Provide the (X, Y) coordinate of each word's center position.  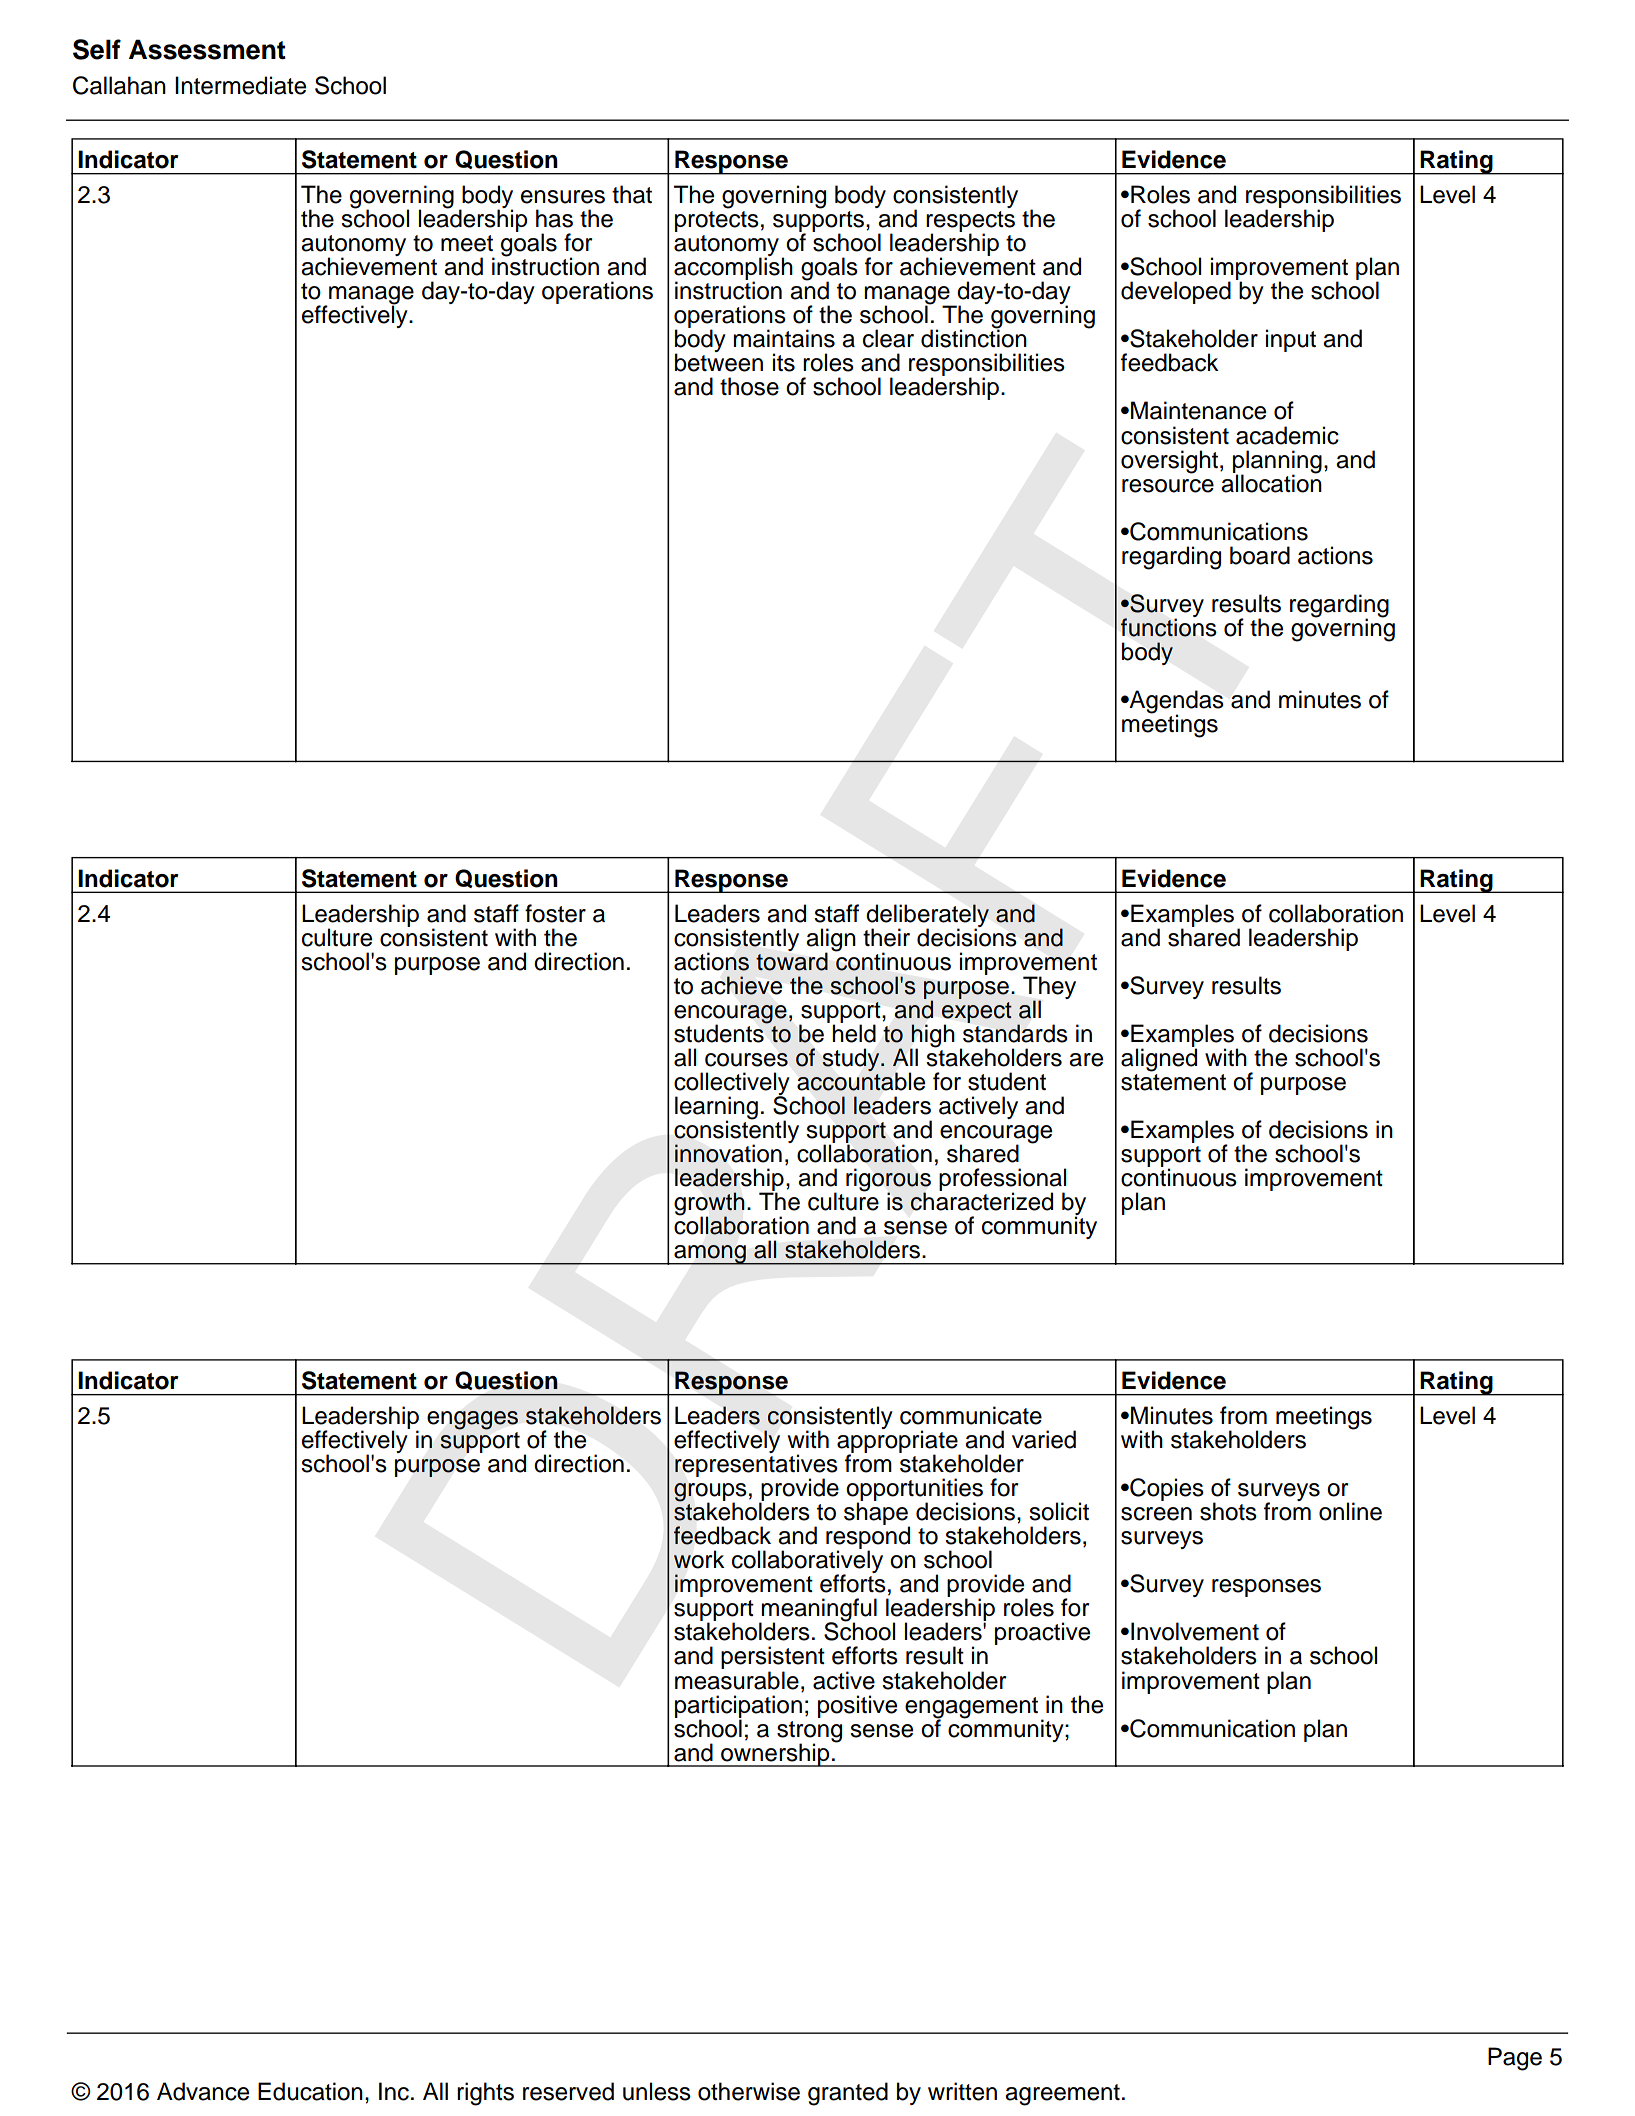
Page (1515, 2059)
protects (717, 221)
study (852, 1060)
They (1049, 988)
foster (555, 913)
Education (310, 2091)
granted (848, 2094)
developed (1176, 292)
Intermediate (240, 85)
